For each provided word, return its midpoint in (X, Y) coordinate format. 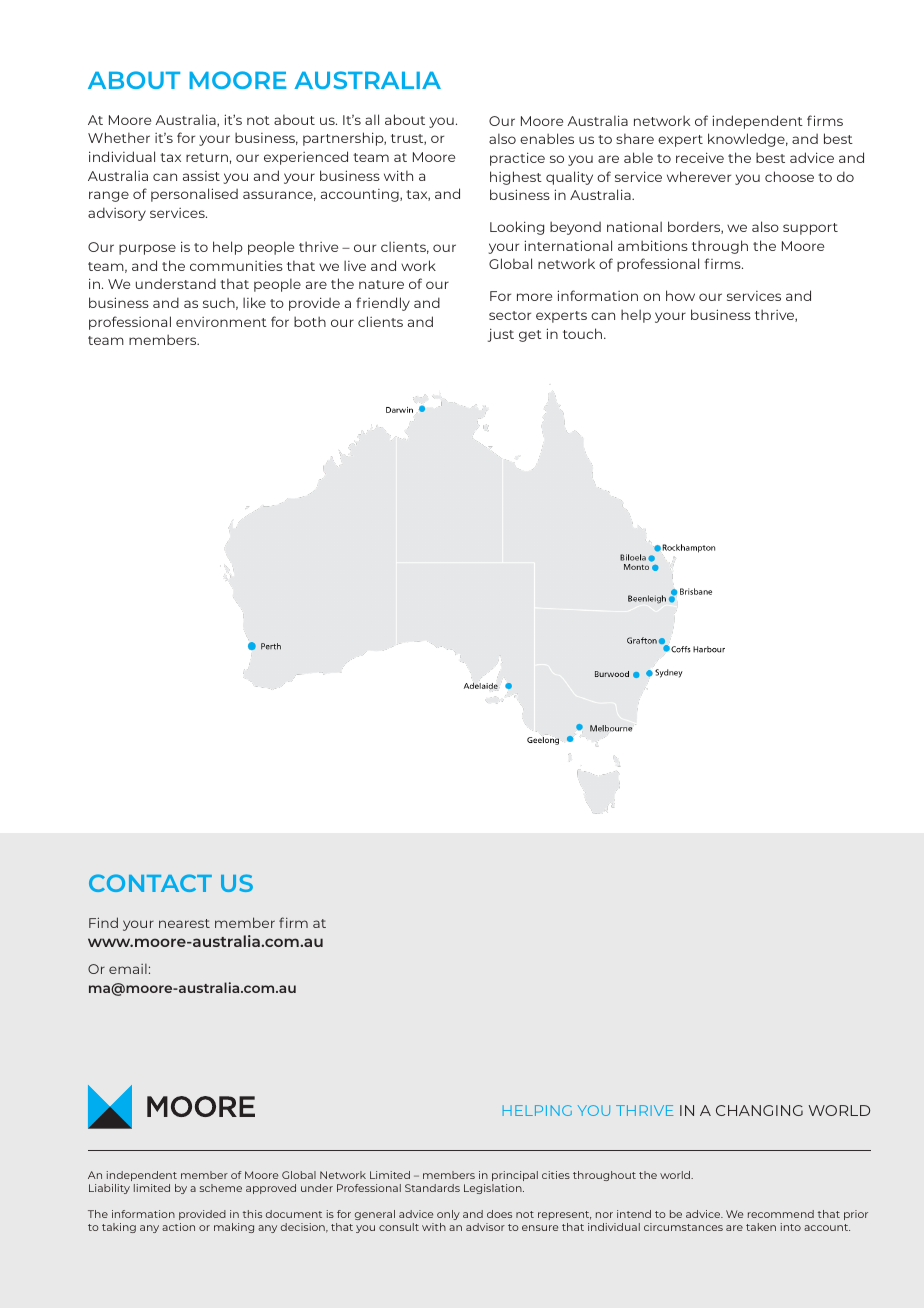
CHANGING (759, 1110)
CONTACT (150, 883)
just (501, 335)
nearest (184, 923)
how (680, 295)
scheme (221, 1188)
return (207, 157)
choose (789, 176)
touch (582, 333)
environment (221, 322)
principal (515, 1176)
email (128, 969)
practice (517, 159)
